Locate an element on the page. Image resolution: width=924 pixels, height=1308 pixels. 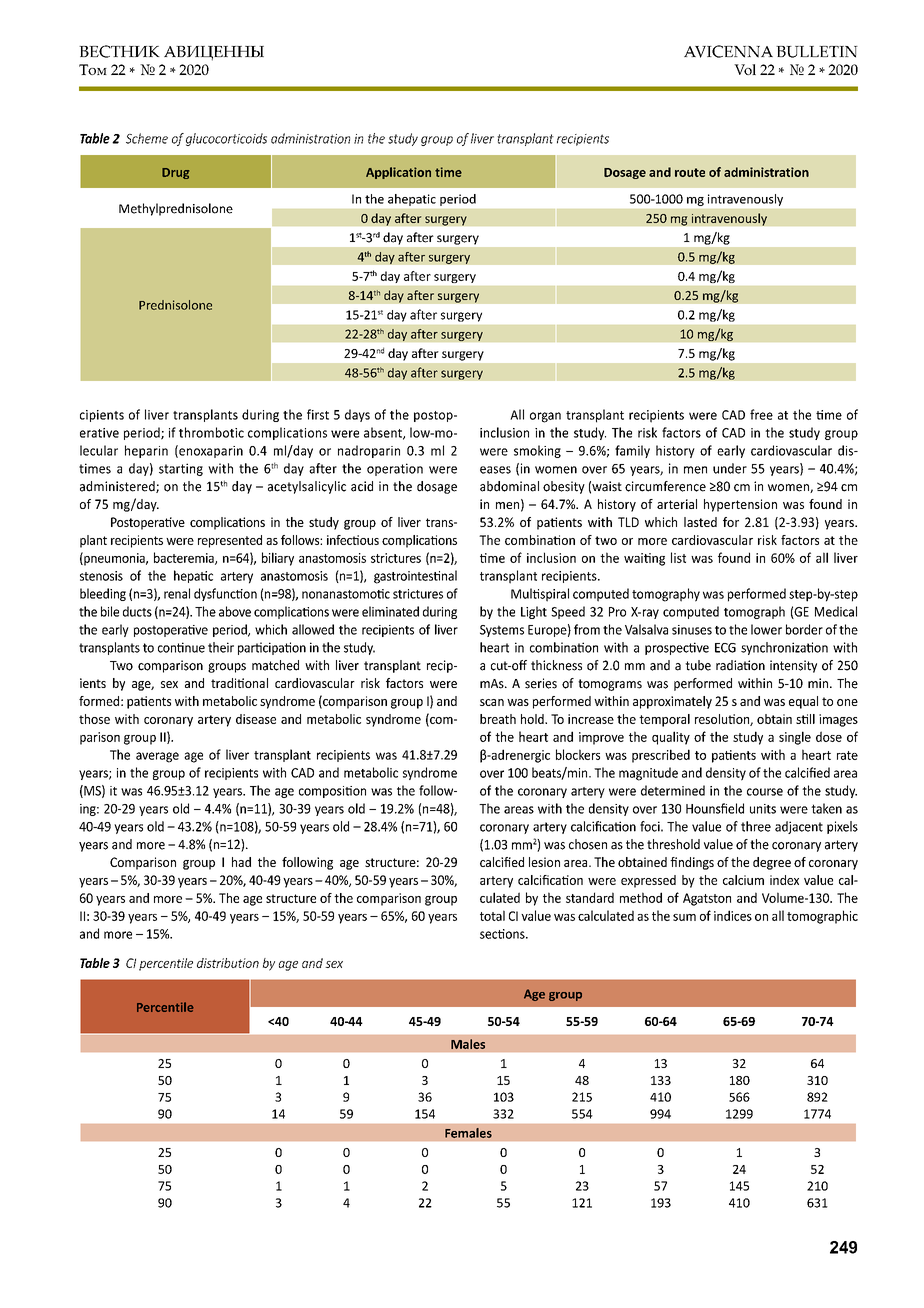
BULLETIN is located at coordinates (817, 52).
